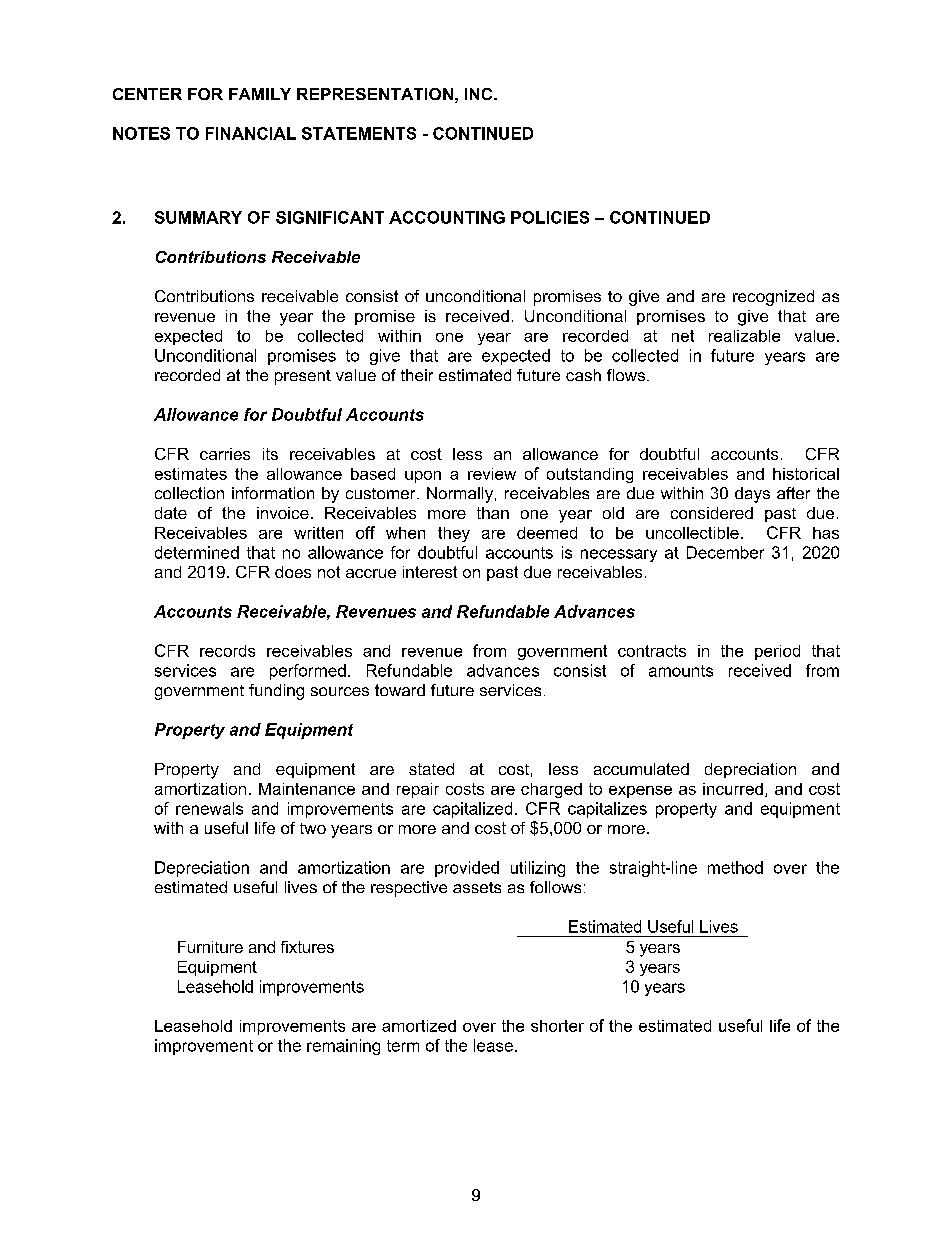 Image resolution: width=952 pixels, height=1233 pixels. Describe the element at coordinates (550, 217) in the screenshot. I see `POLICIES` at that location.
